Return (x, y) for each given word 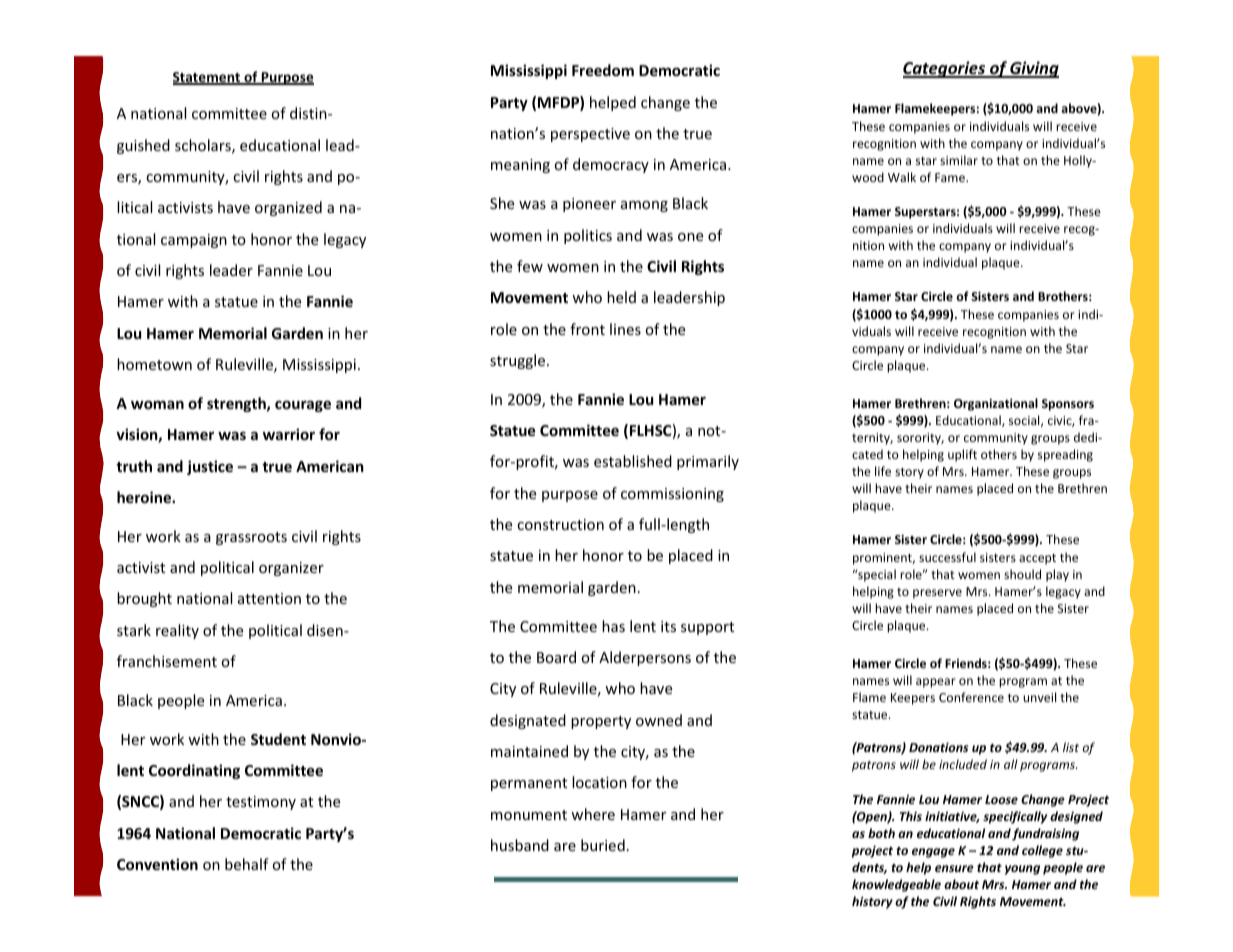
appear (936, 683)
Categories (945, 69)
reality (177, 631)
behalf (247, 864)
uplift (962, 455)
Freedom (603, 70)
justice (210, 467)
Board (556, 657)
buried (603, 845)
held (621, 297)
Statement (208, 78)
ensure (954, 868)
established (633, 461)
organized (288, 208)
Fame (951, 177)
